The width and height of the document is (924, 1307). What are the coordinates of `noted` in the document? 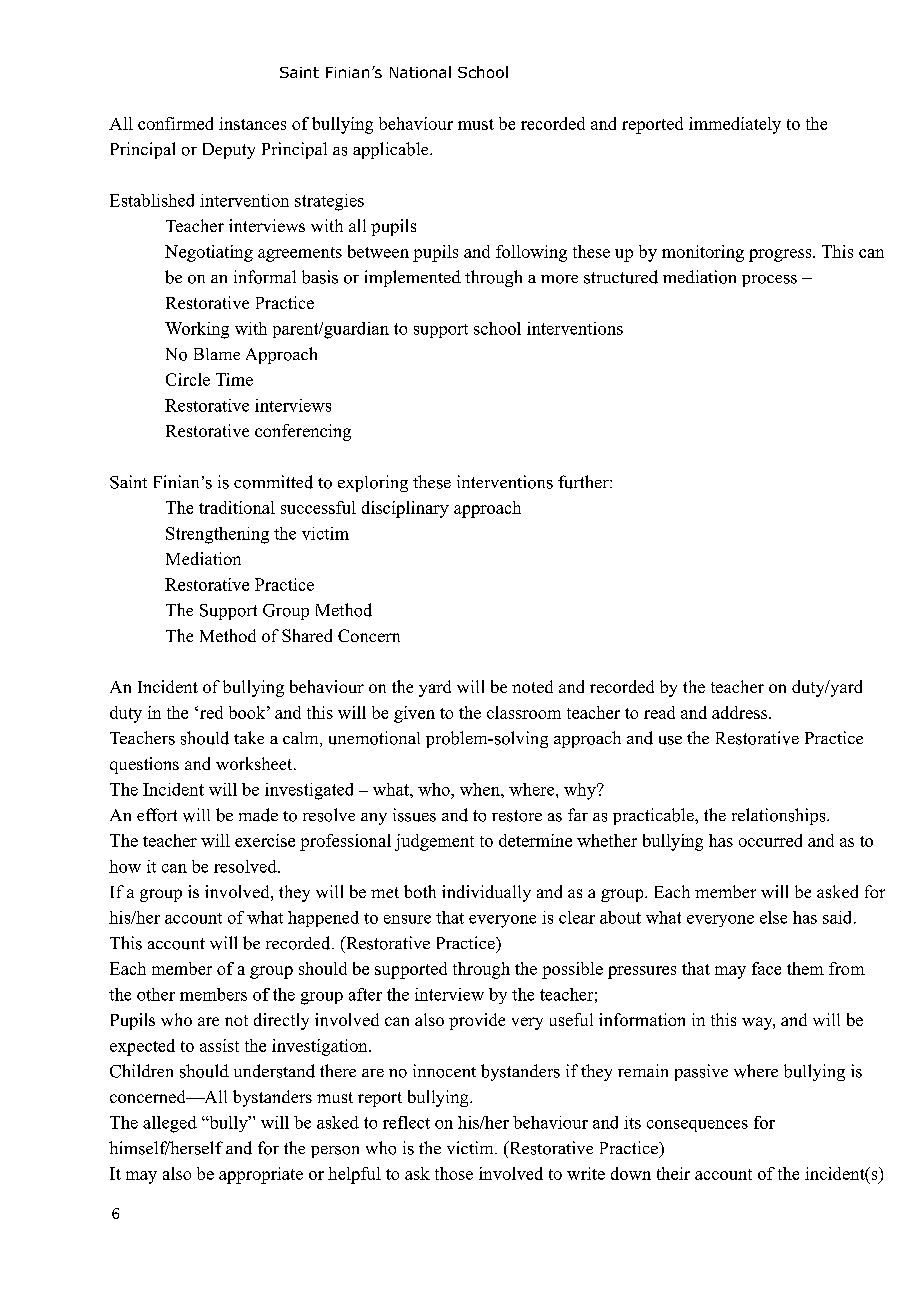 It's located at (532, 686).
